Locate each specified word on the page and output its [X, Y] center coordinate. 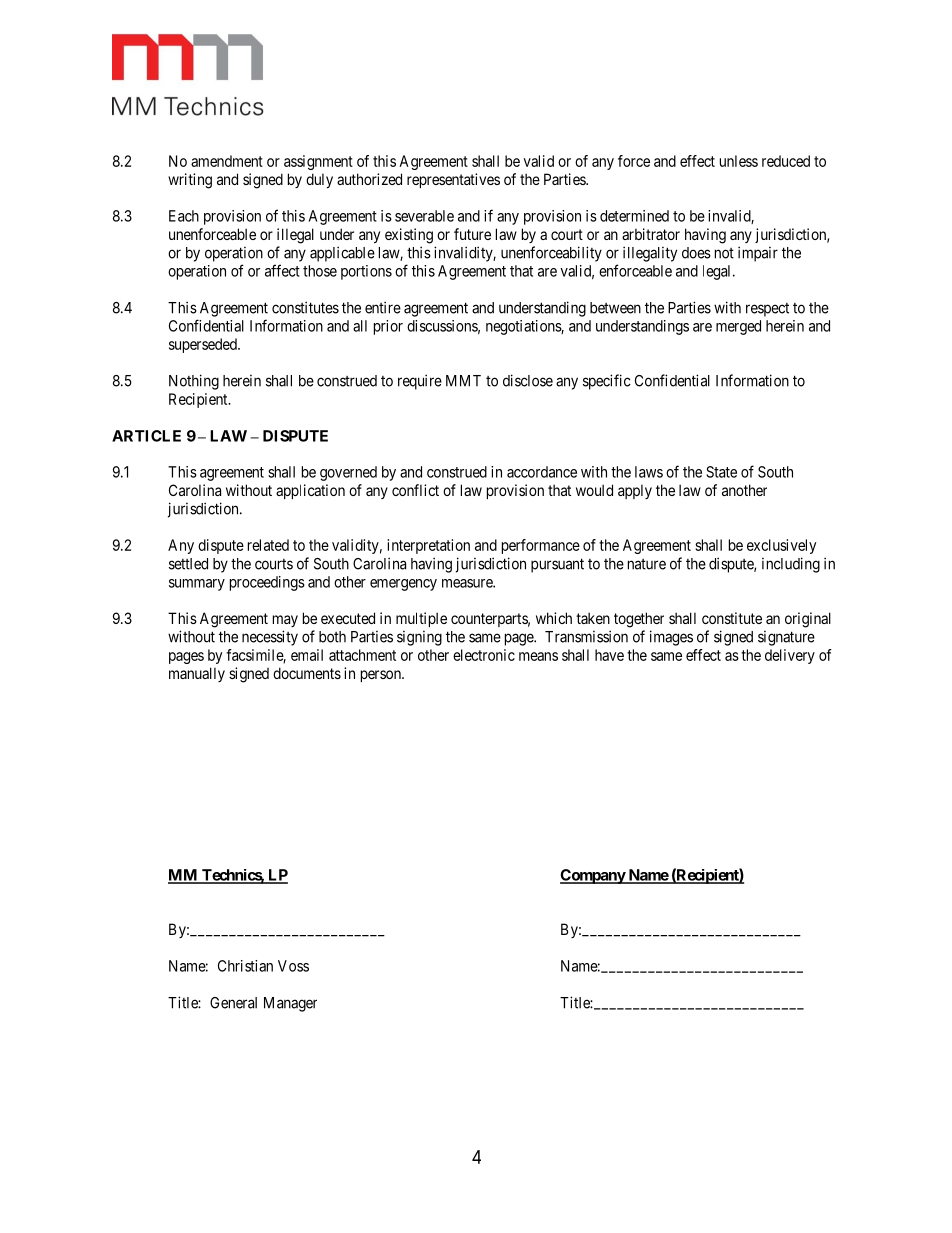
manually [197, 674]
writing [190, 181]
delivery [790, 656]
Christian [245, 966]
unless [739, 161]
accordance [542, 472]
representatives [453, 180]
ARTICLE [146, 436]
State [721, 472]
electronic [484, 655]
